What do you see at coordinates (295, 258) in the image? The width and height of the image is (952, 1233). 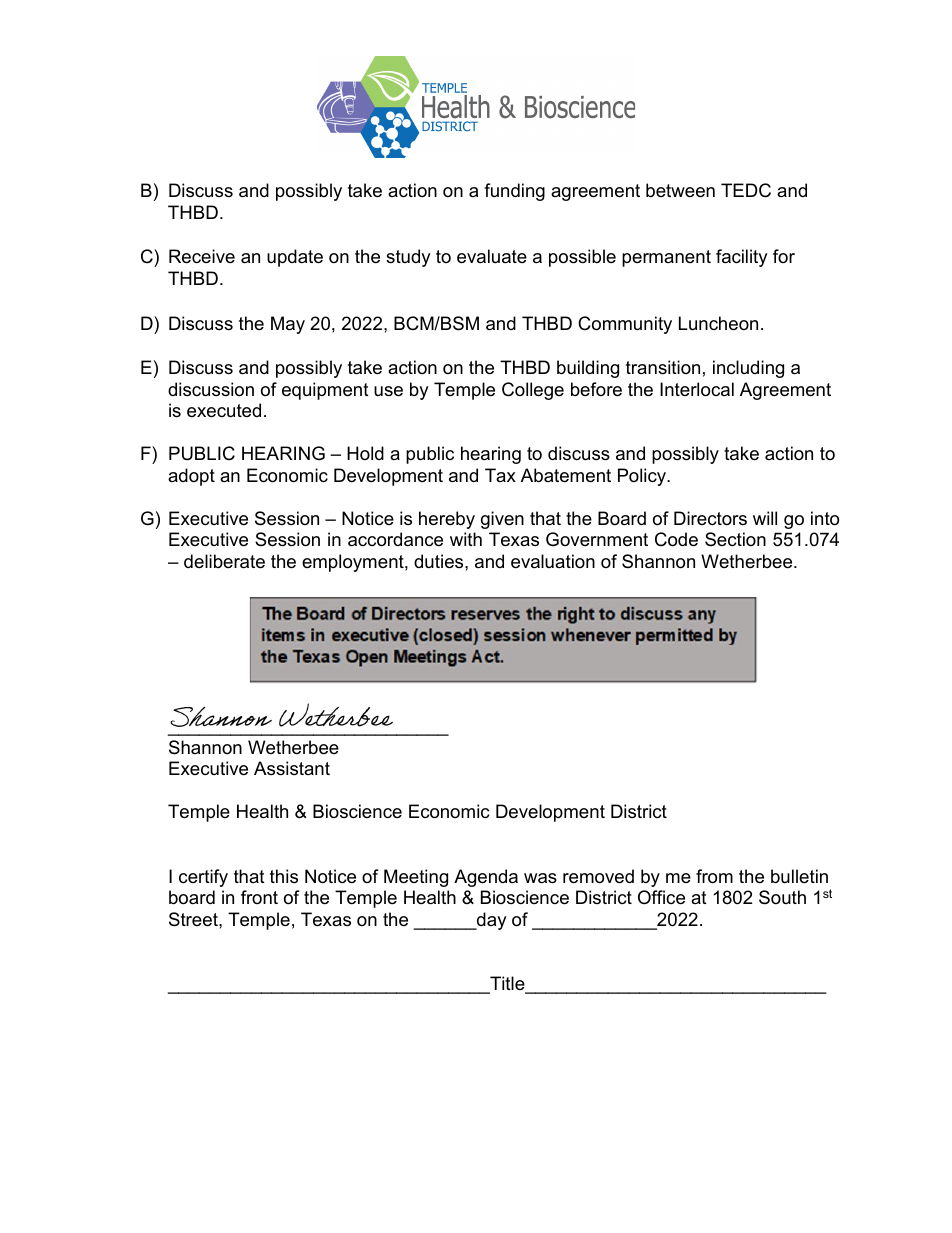 I see `update` at bounding box center [295, 258].
